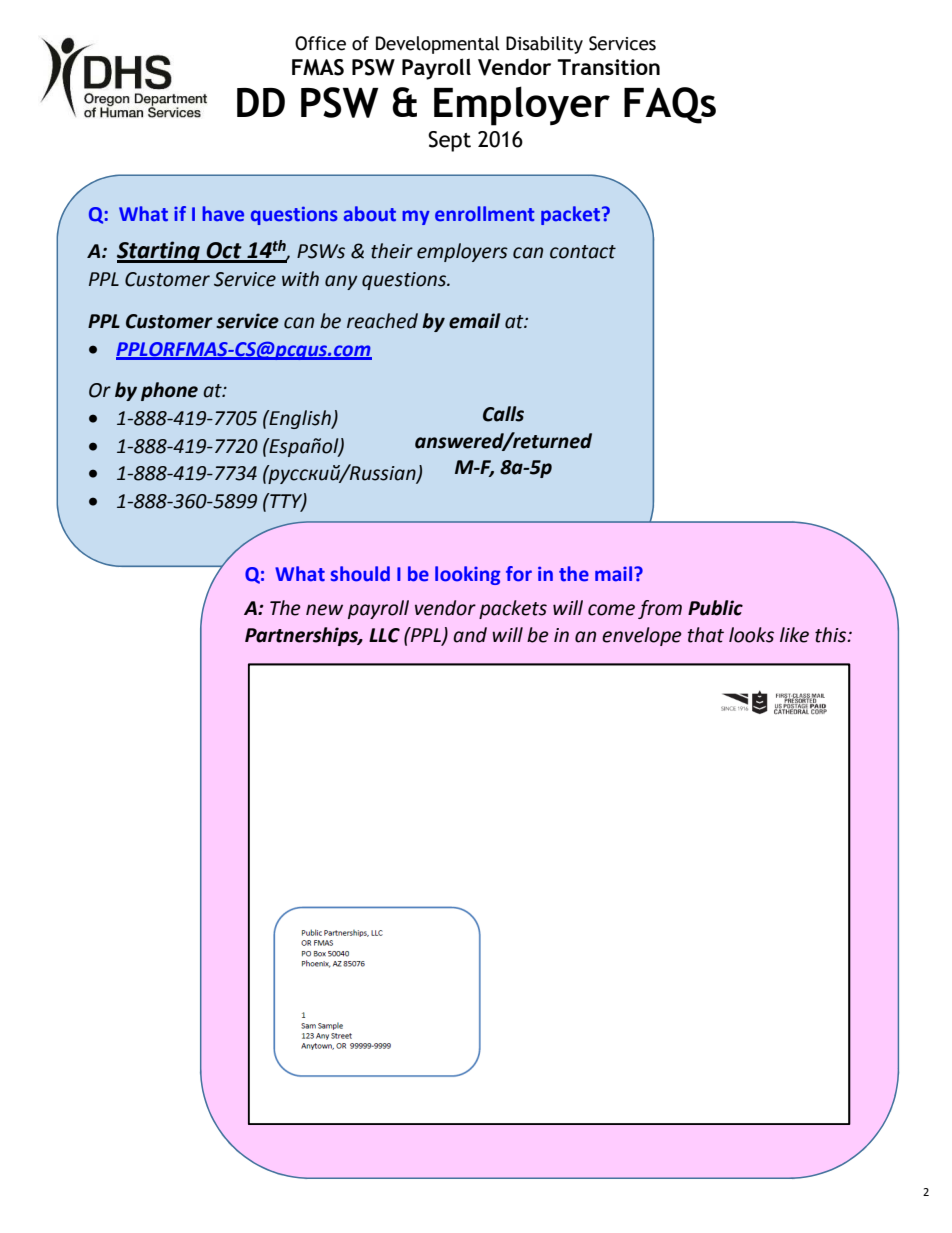 This image has height=1233, width=952. What do you see at coordinates (544, 45) in the image?
I see `Disability` at bounding box center [544, 45].
